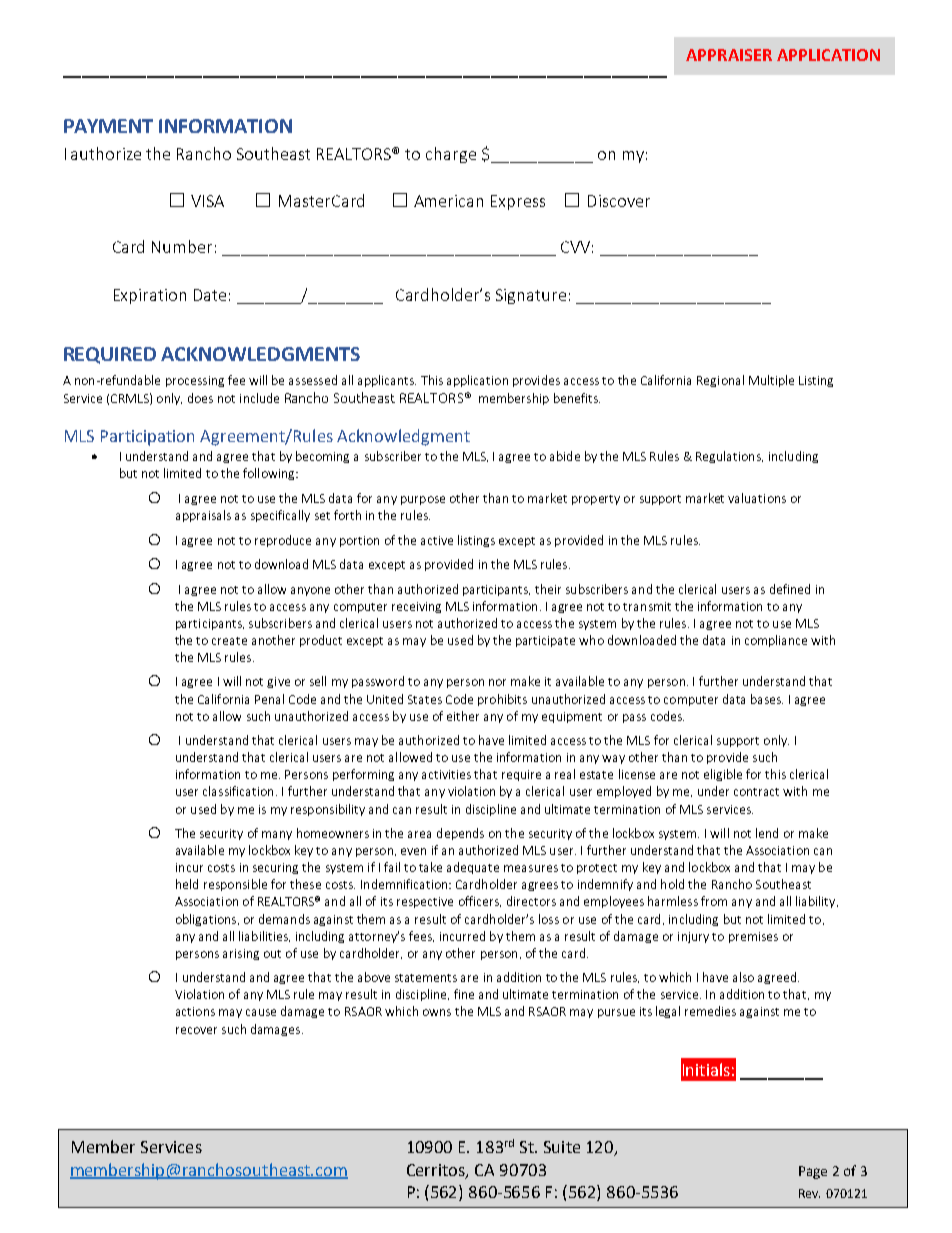 This screenshot has height=1233, width=952. What do you see at coordinates (776, 641) in the screenshot?
I see `compliance` at bounding box center [776, 641].
